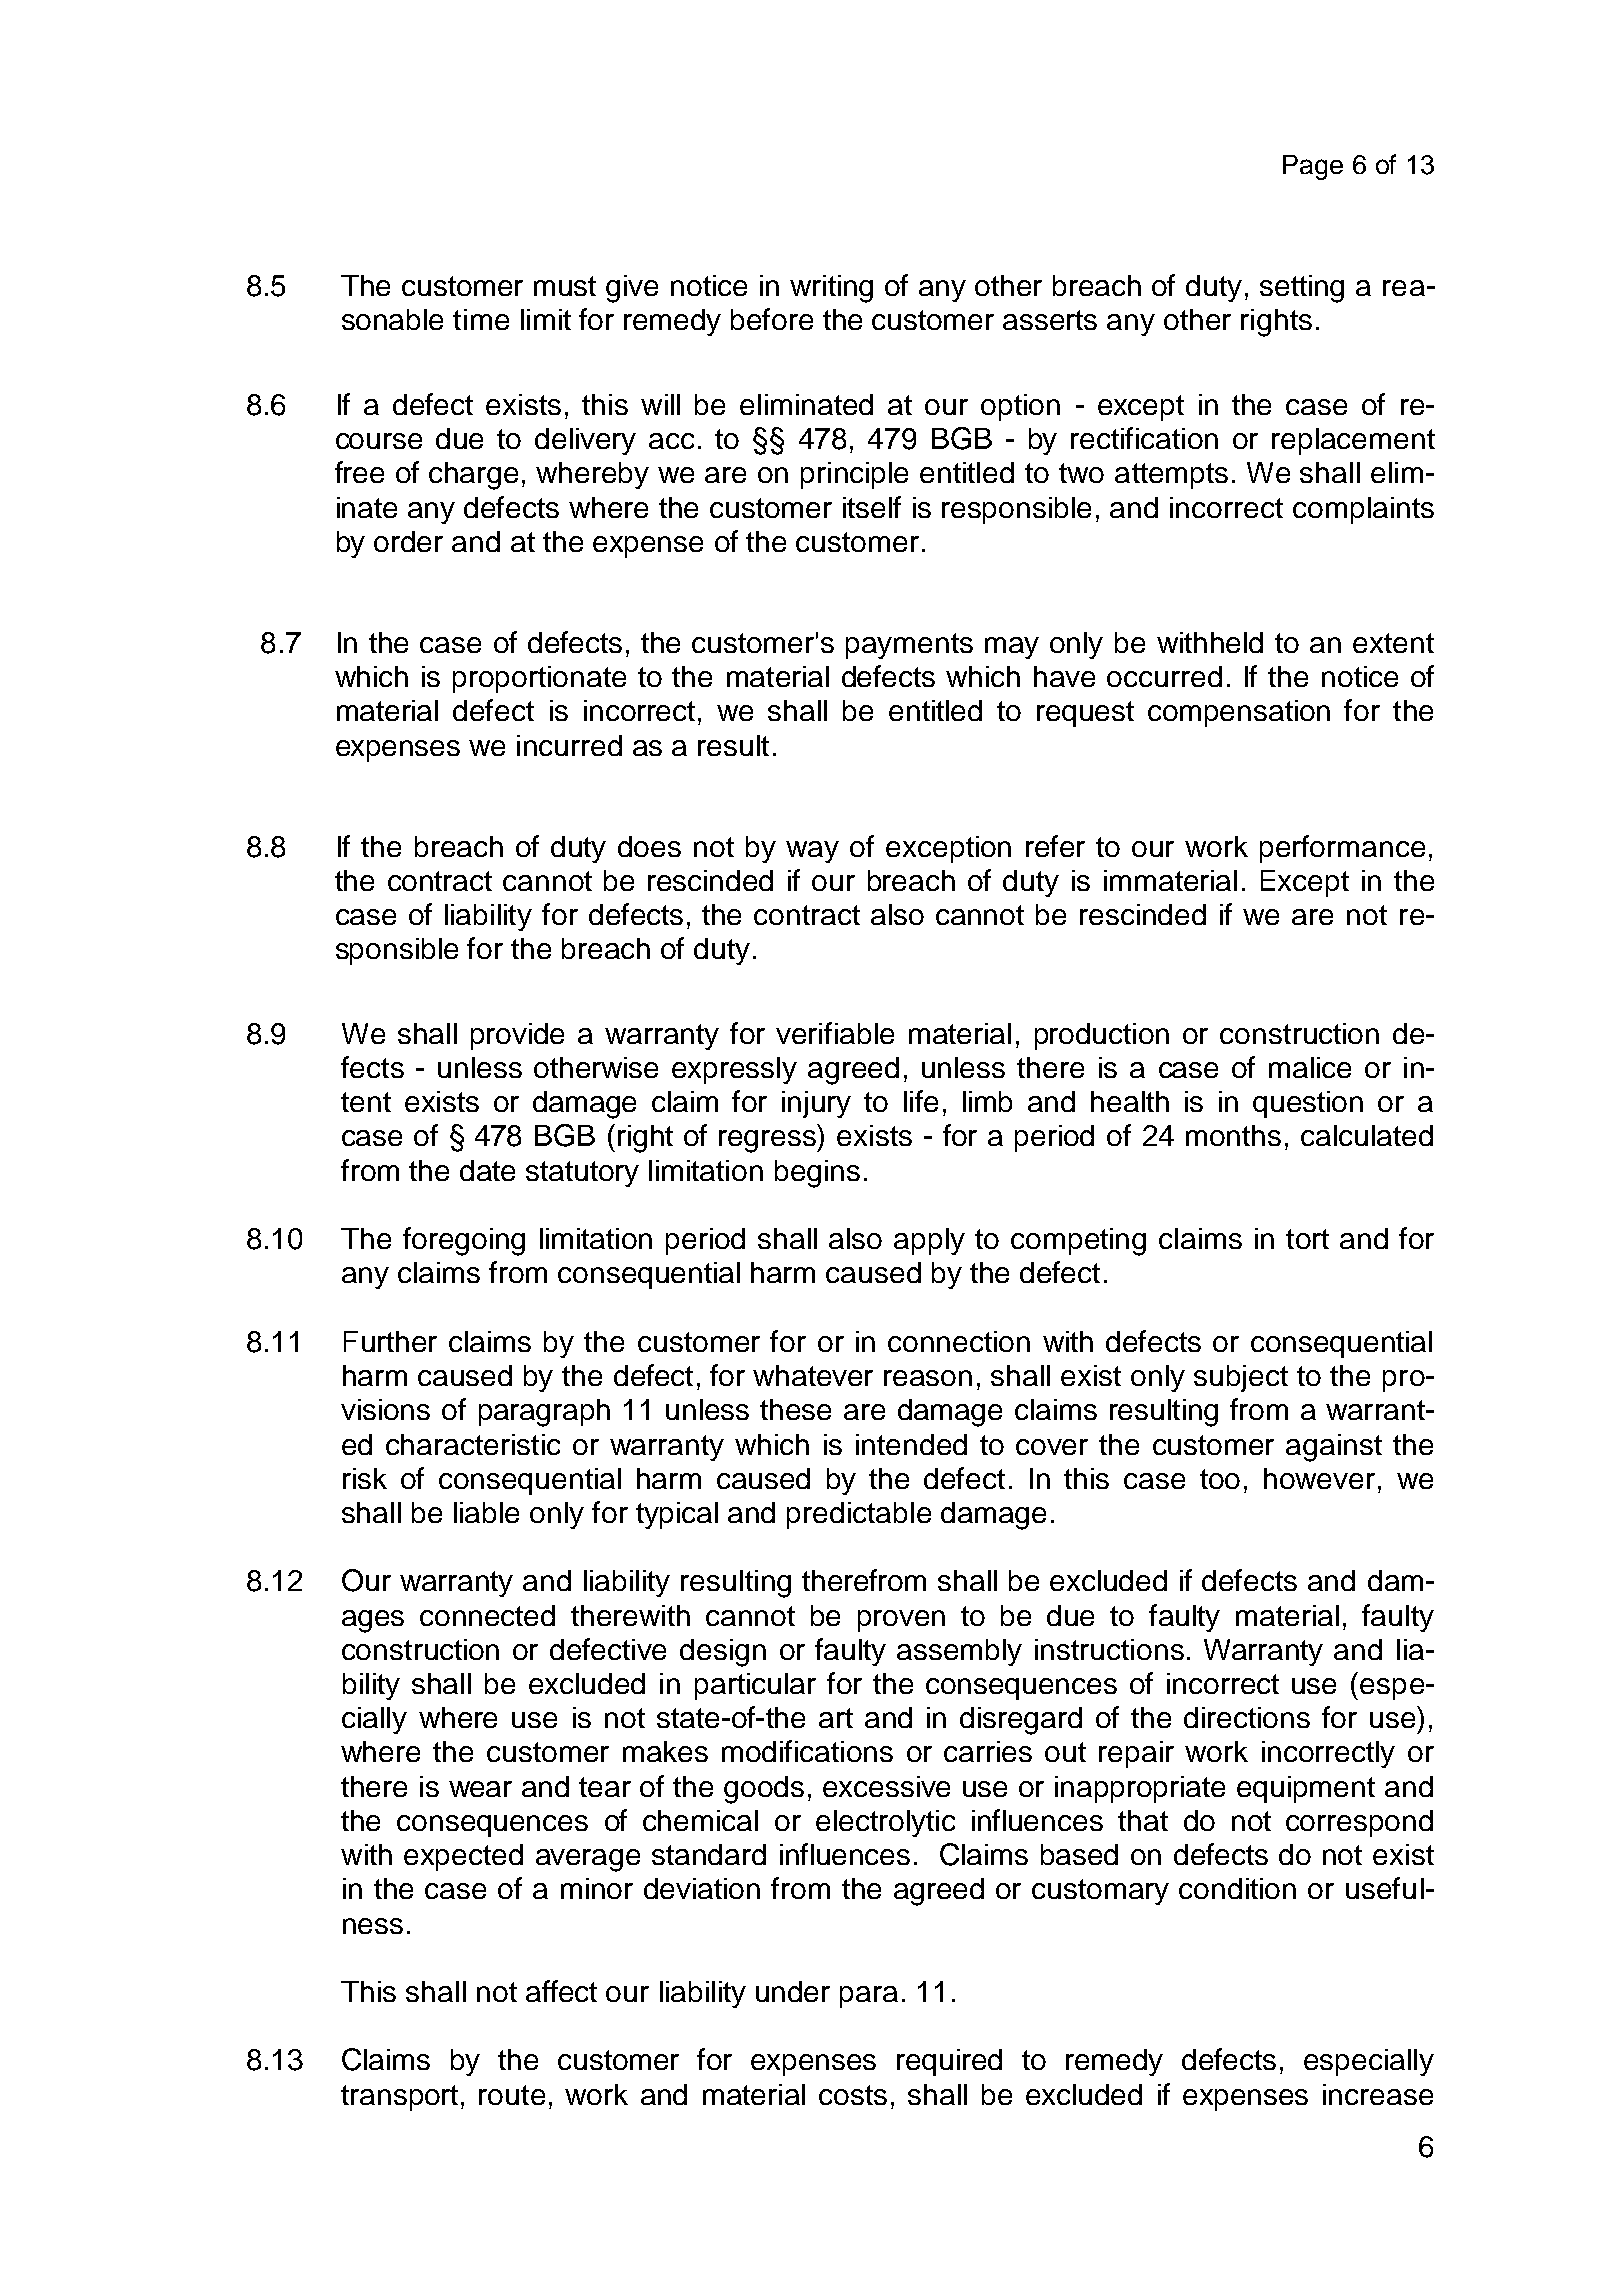 The image size is (1611, 2278). What do you see at coordinates (464, 1241) in the image?
I see `foregoing` at bounding box center [464, 1241].
